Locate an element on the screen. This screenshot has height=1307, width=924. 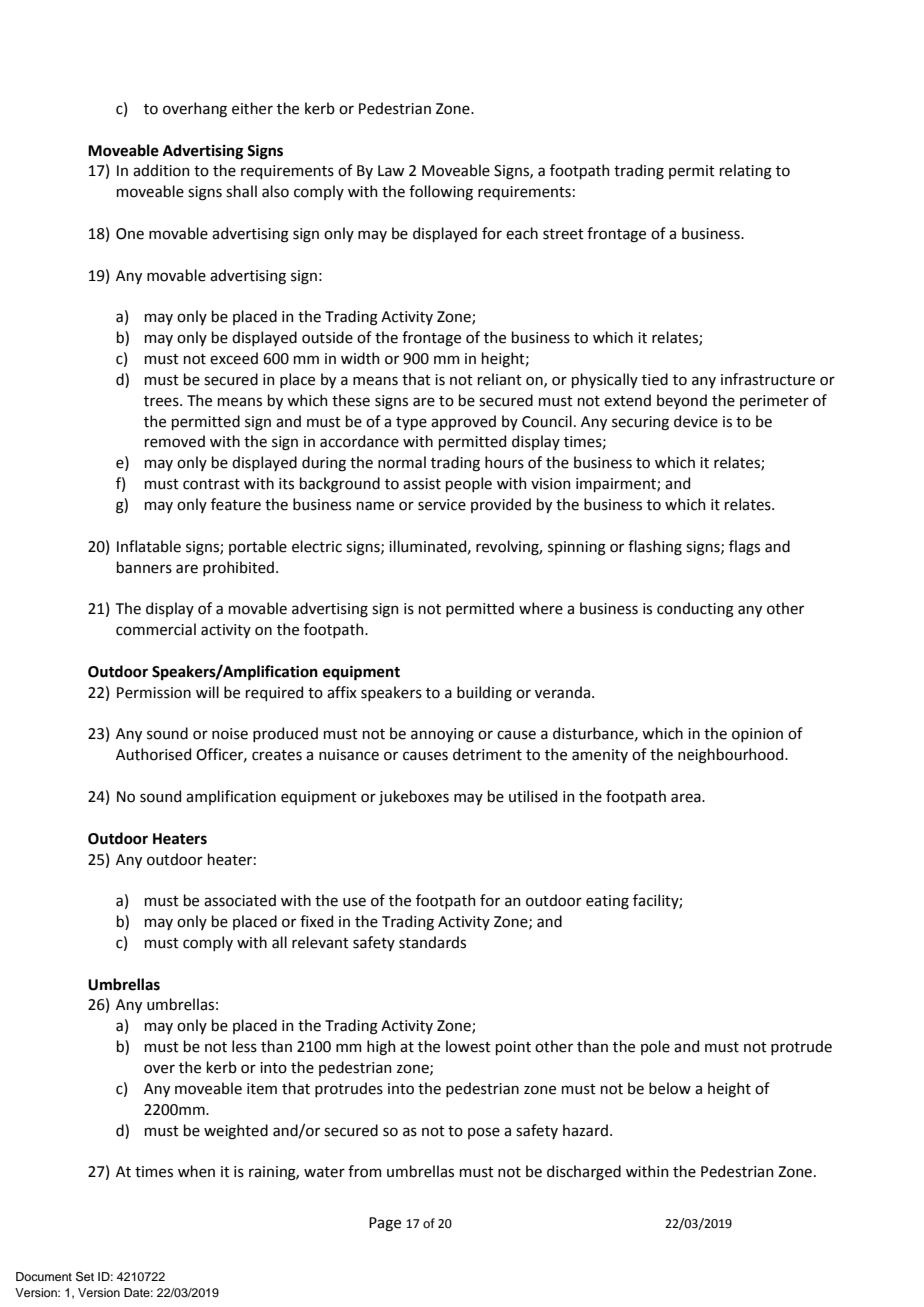
area is located at coordinates (687, 798).
